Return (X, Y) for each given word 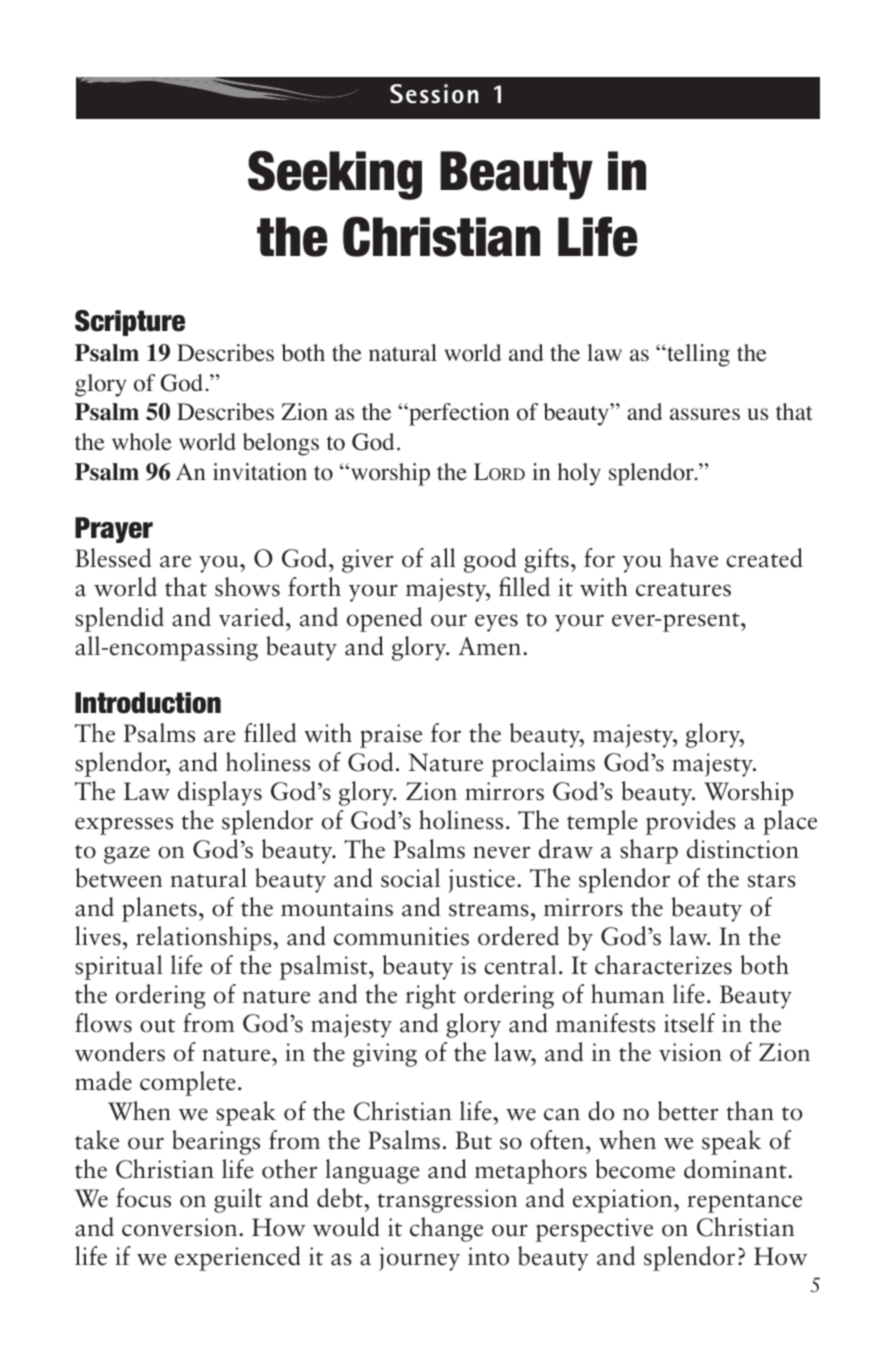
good (490, 560)
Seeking (335, 175)
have (694, 558)
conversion (181, 1227)
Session (434, 94)
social (410, 878)
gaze (127, 855)
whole (142, 442)
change (446, 1229)
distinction (743, 849)
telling (697, 355)
